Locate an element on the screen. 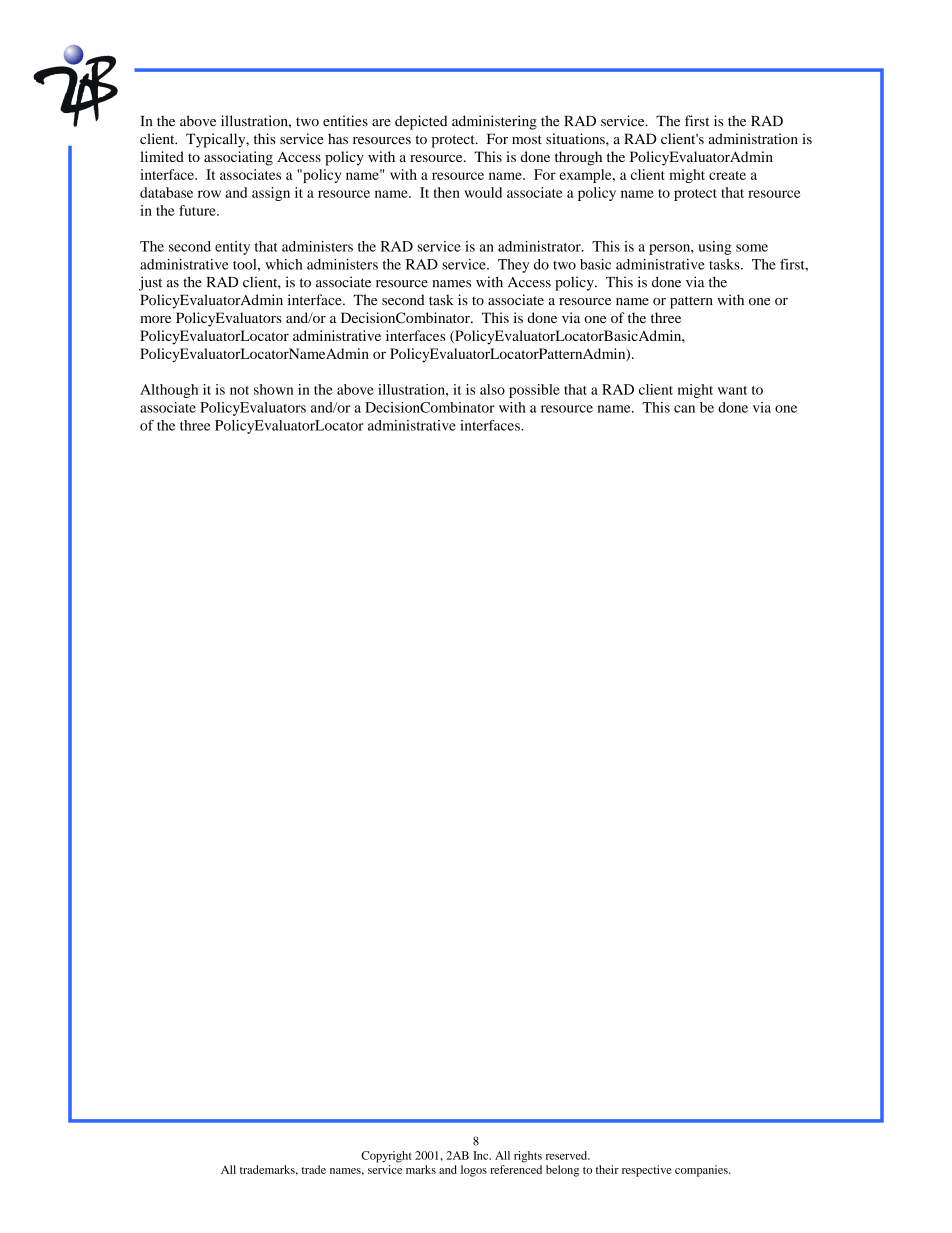 This screenshot has width=952, height=1233. also is located at coordinates (492, 389).
